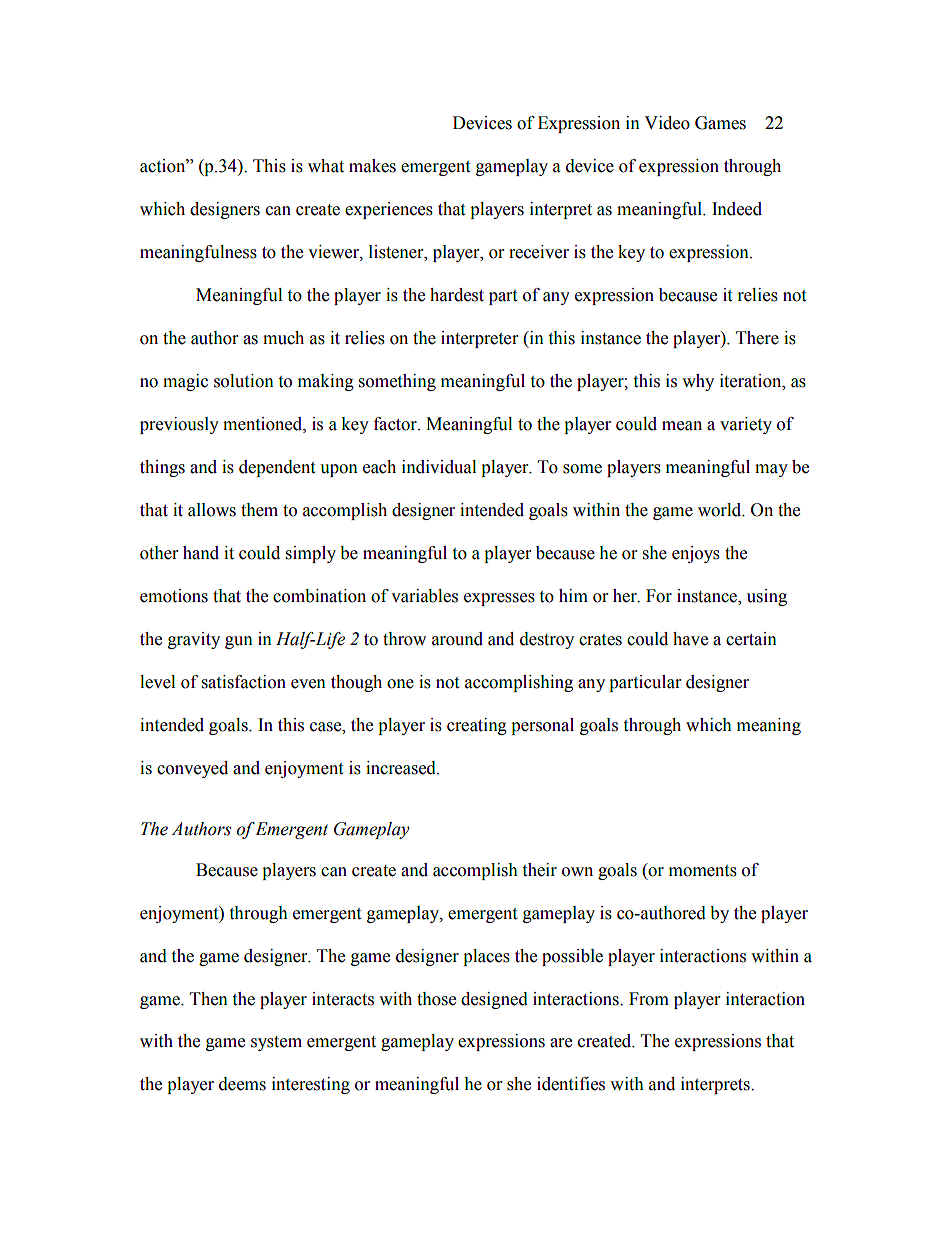  What do you see at coordinates (667, 123) in the image?
I see `Video` at bounding box center [667, 123].
